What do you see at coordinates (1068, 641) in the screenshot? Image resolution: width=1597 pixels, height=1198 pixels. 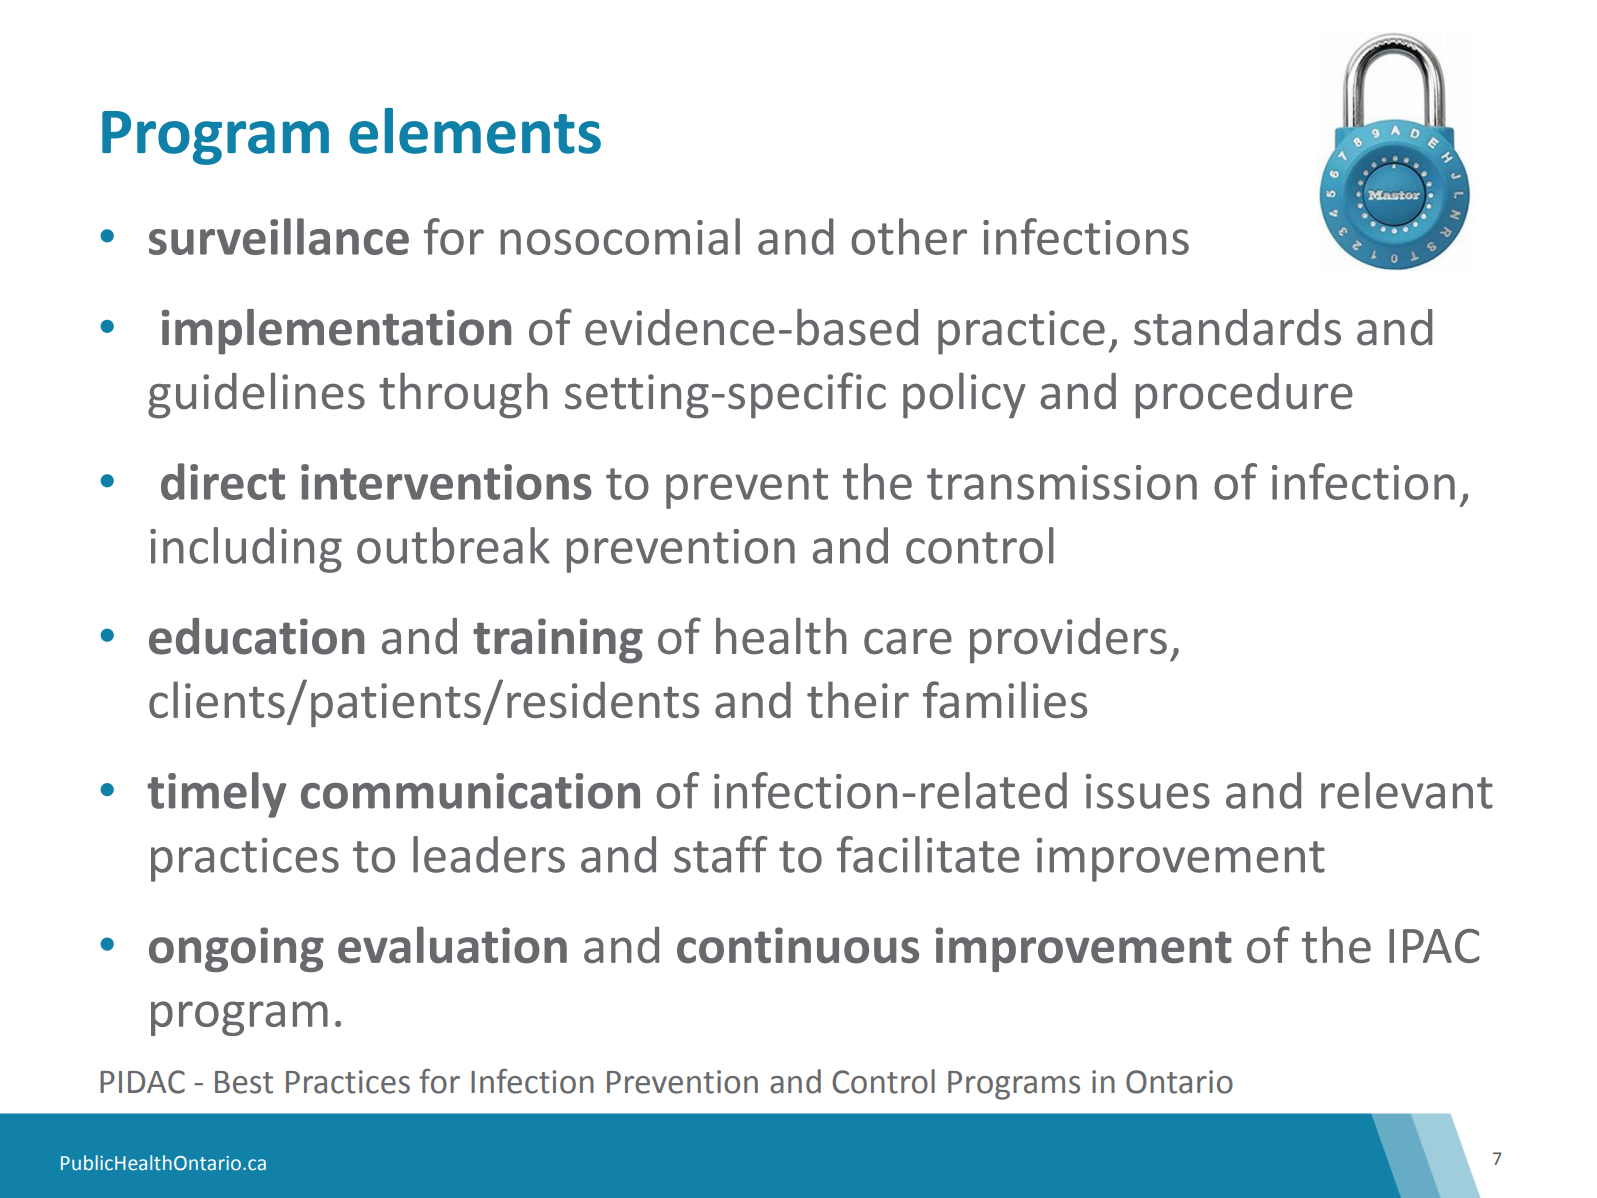 I see `providers` at bounding box center [1068, 641].
